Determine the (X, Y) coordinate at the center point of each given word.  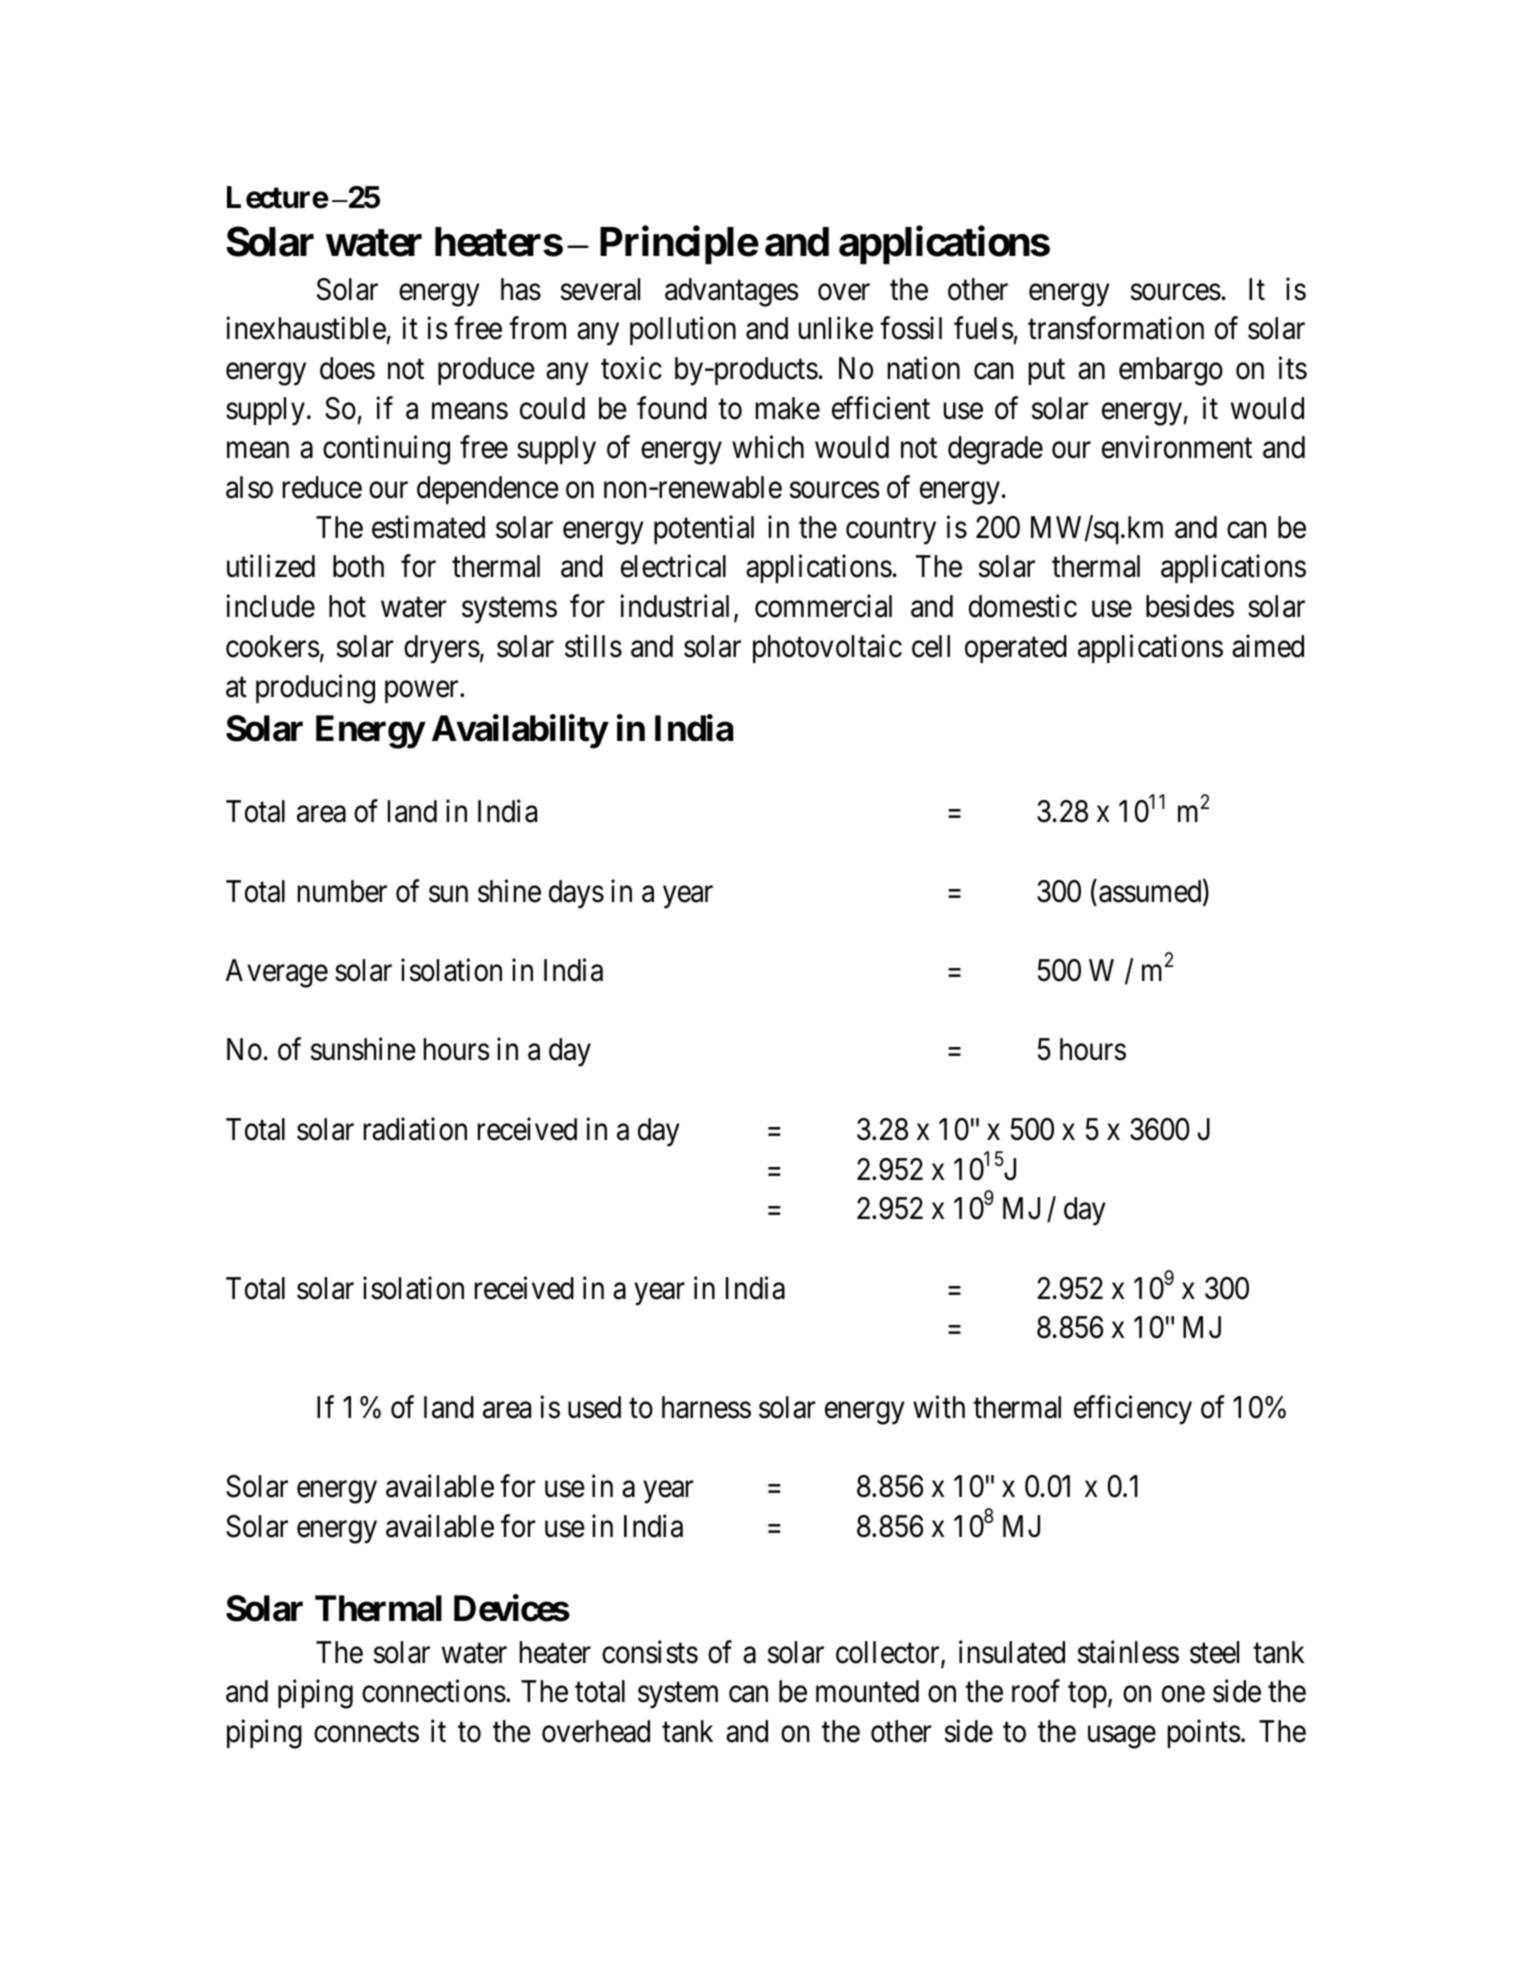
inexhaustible (306, 328)
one (1183, 1694)
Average (277, 973)
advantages (732, 292)
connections (434, 1691)
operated (1016, 649)
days (576, 894)
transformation (1116, 328)
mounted (867, 1691)
